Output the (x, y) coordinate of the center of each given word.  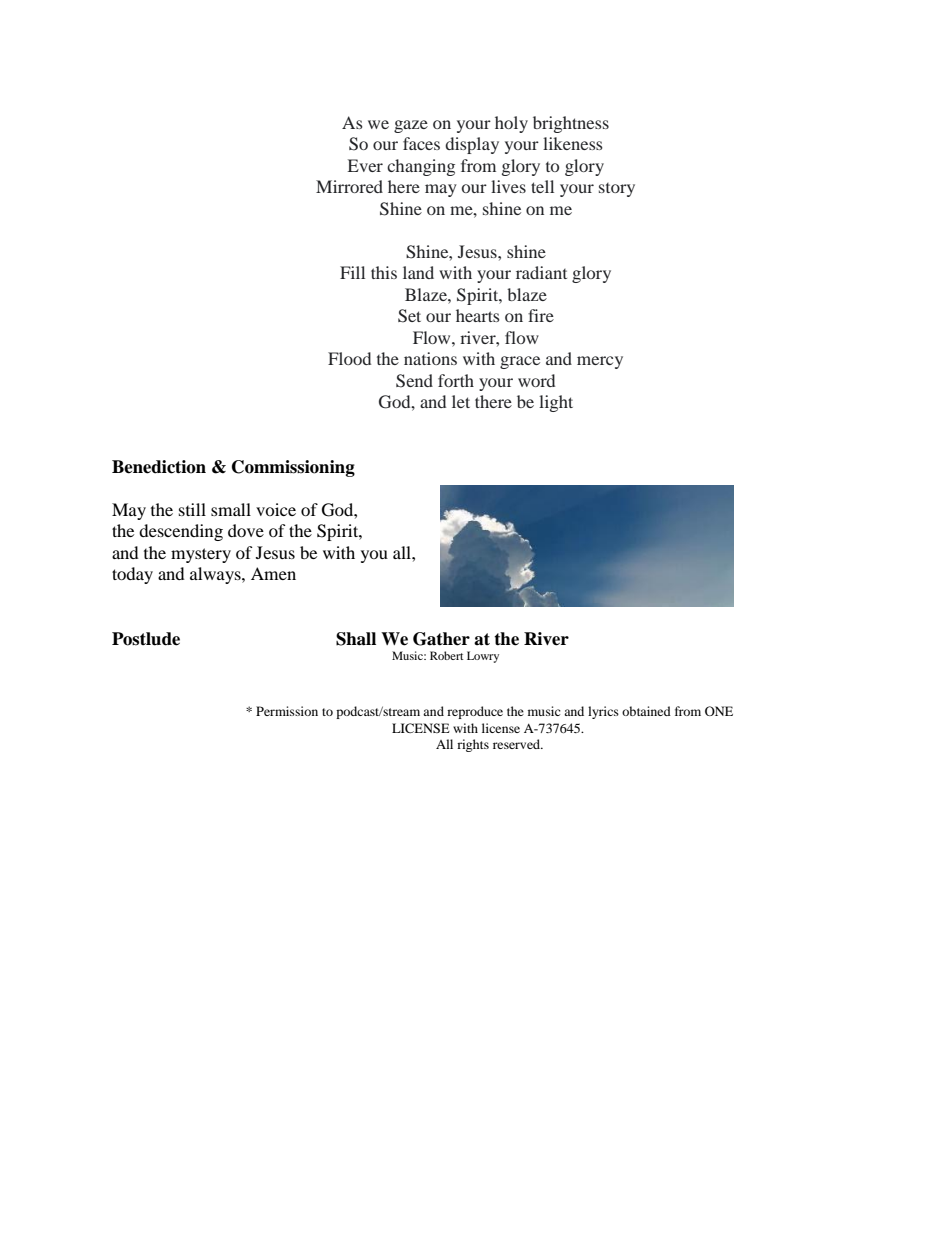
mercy (600, 362)
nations (430, 358)
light (556, 403)
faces (421, 143)
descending (181, 532)
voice (276, 509)
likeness (573, 143)
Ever (365, 165)
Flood (349, 358)
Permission (287, 711)
